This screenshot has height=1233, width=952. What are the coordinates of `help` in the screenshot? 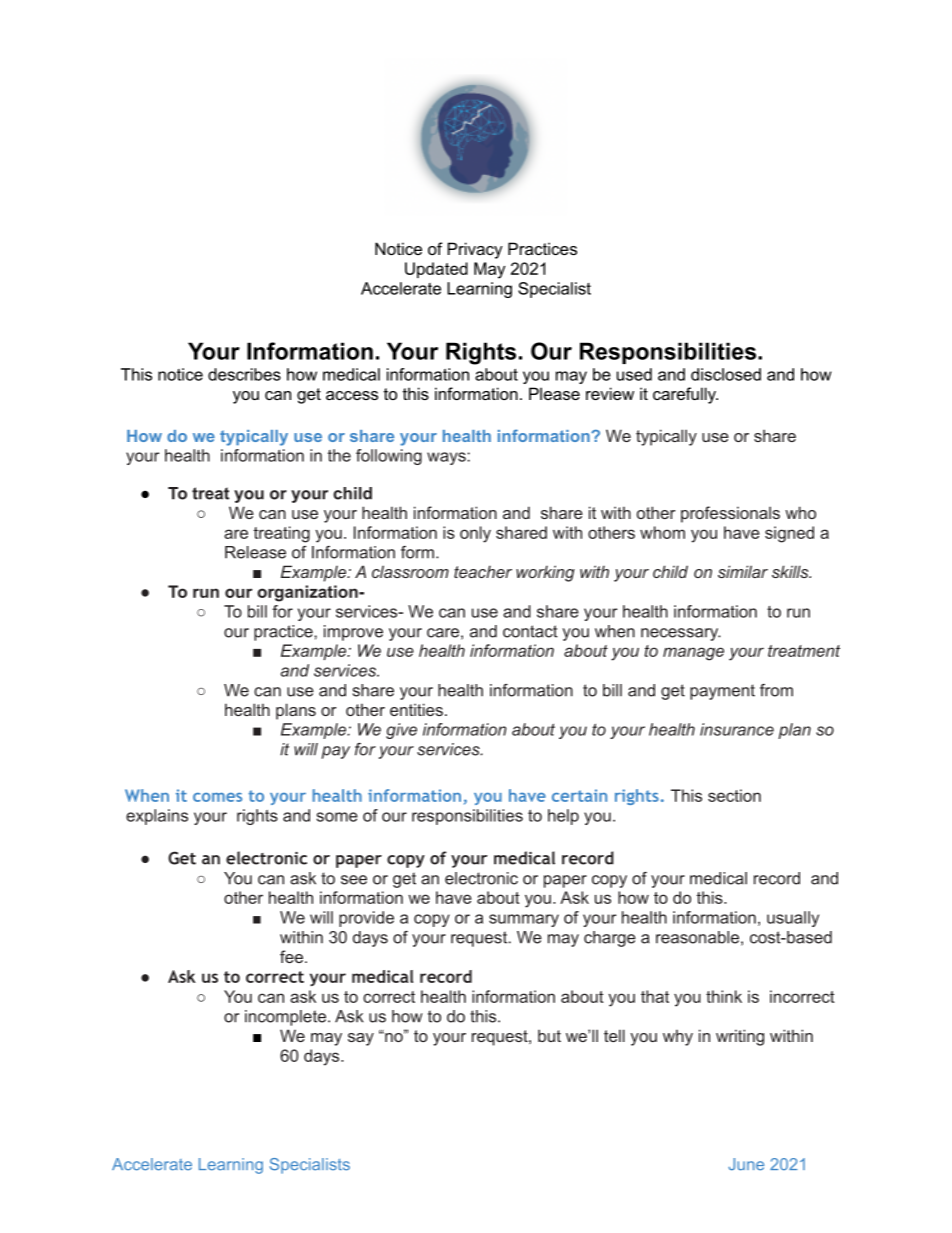 It's located at (563, 817).
